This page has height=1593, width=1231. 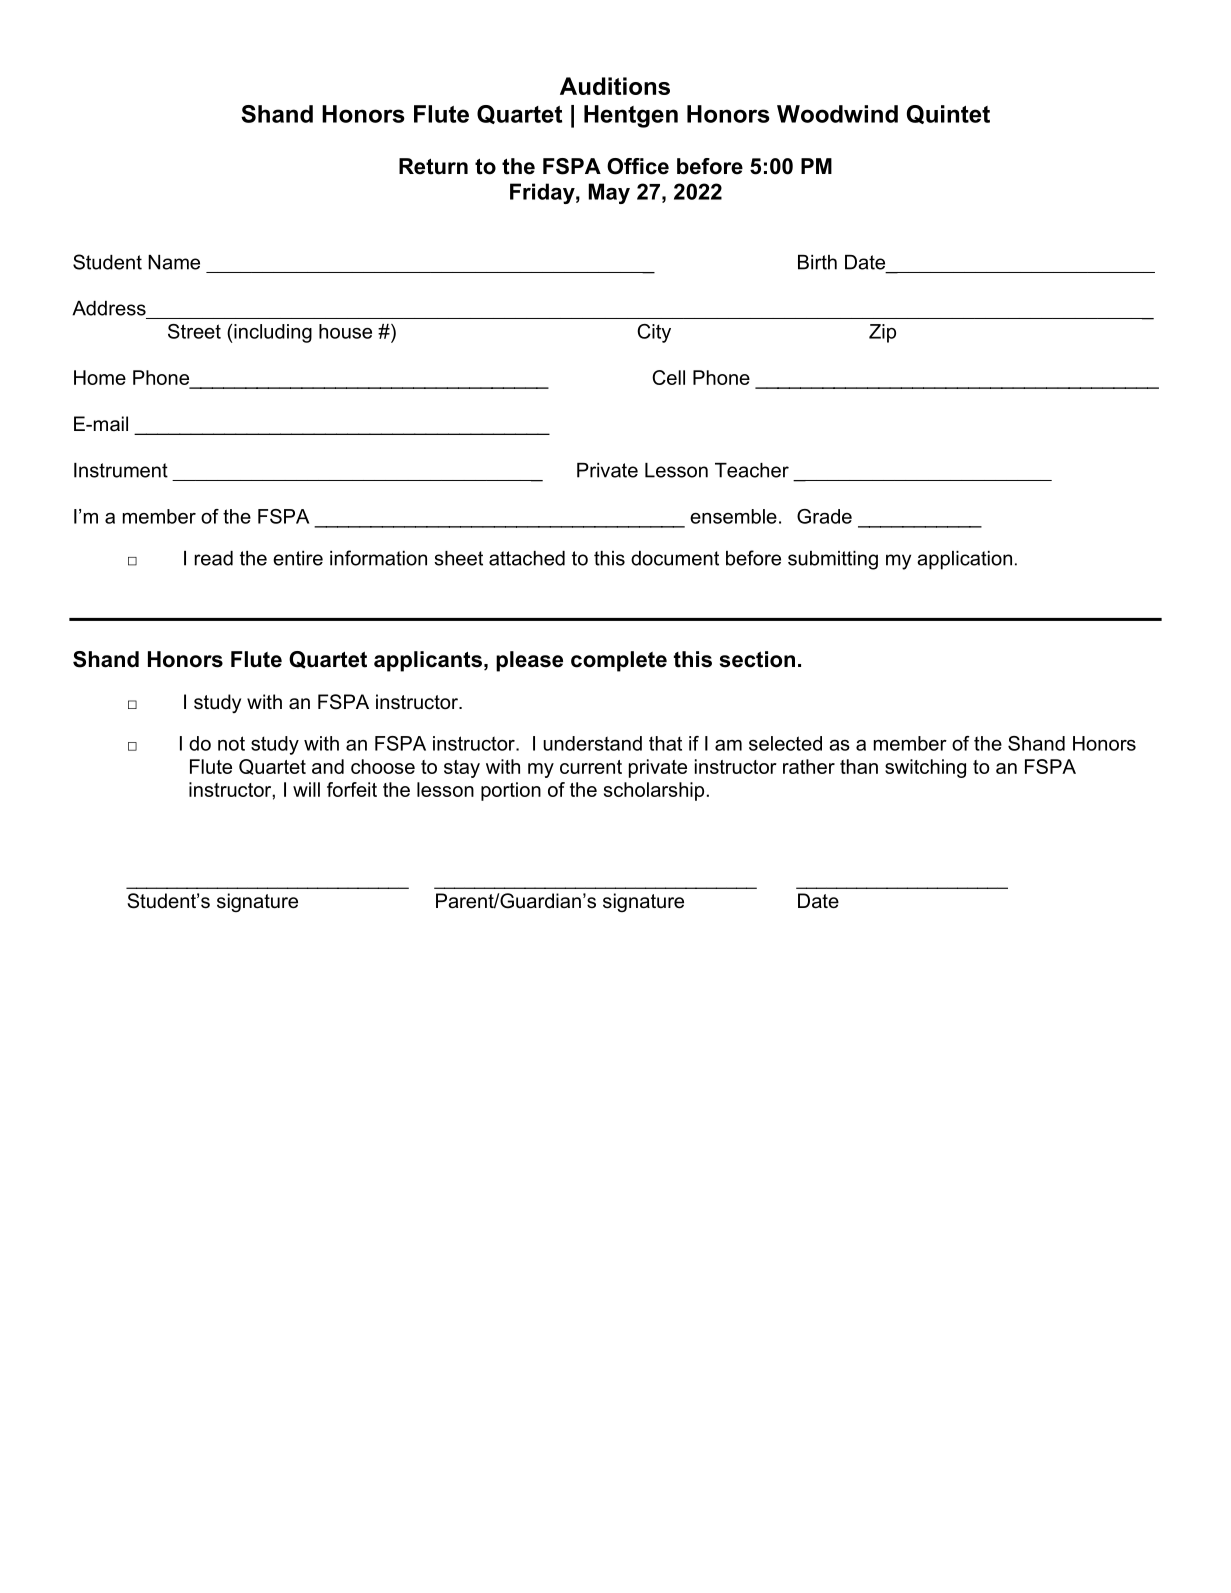 I want to click on Return, so click(x=433, y=166).
